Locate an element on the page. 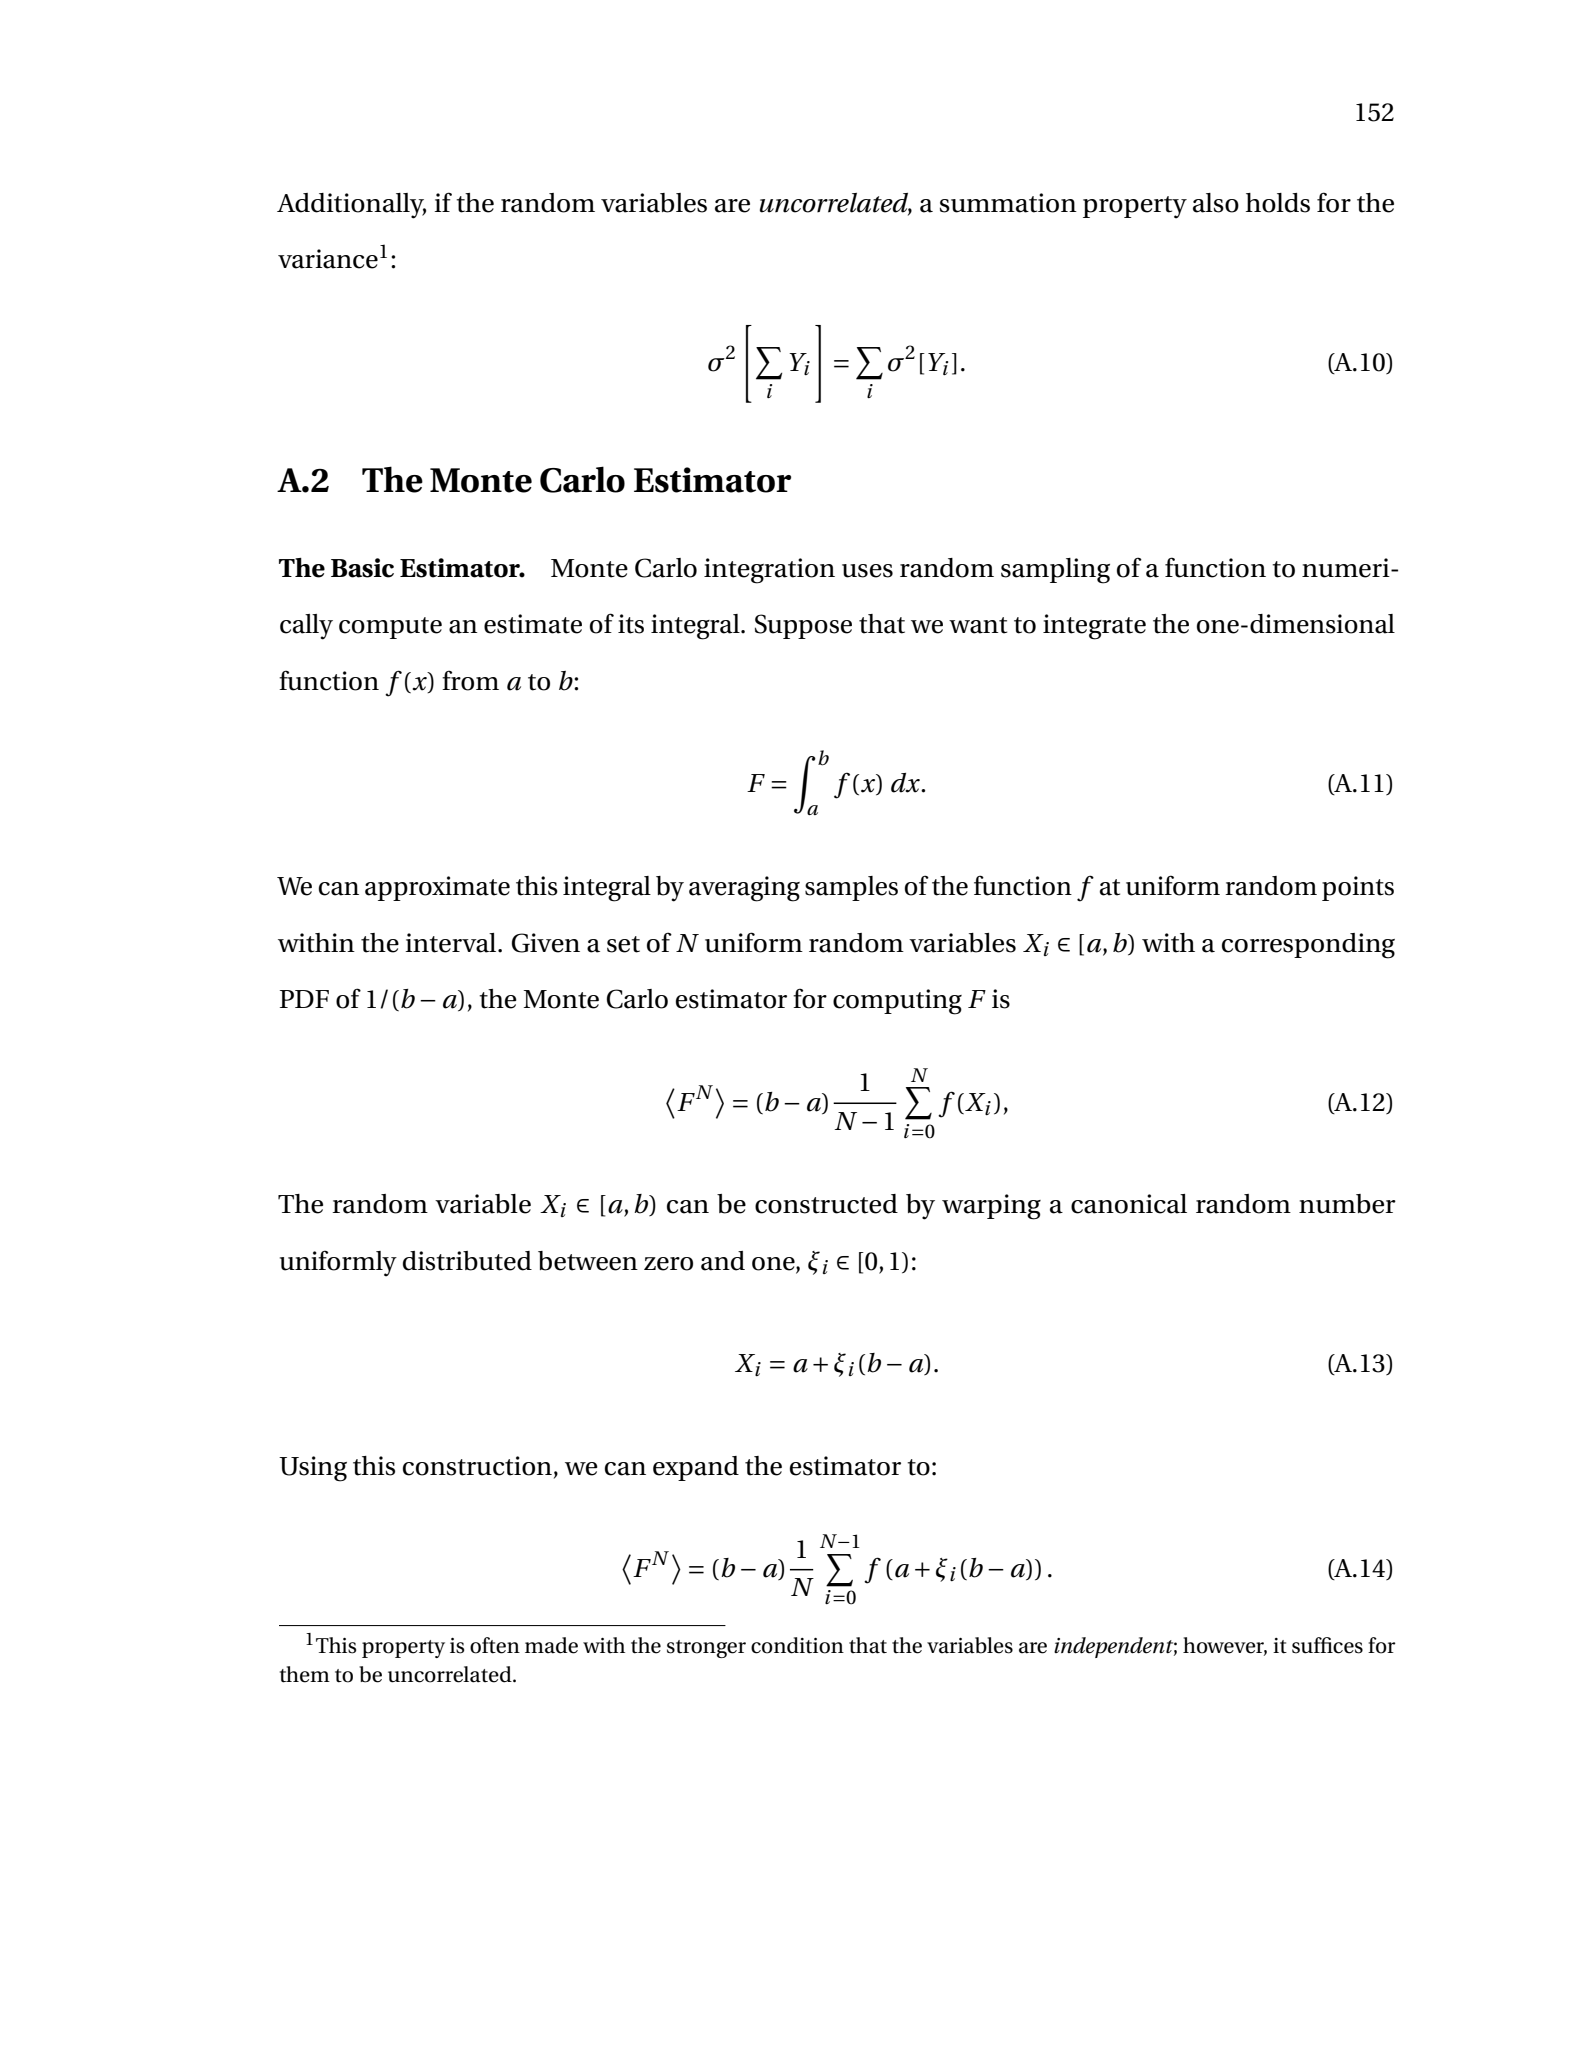 This image has width=1581, height=2046. also is located at coordinates (1216, 203).
